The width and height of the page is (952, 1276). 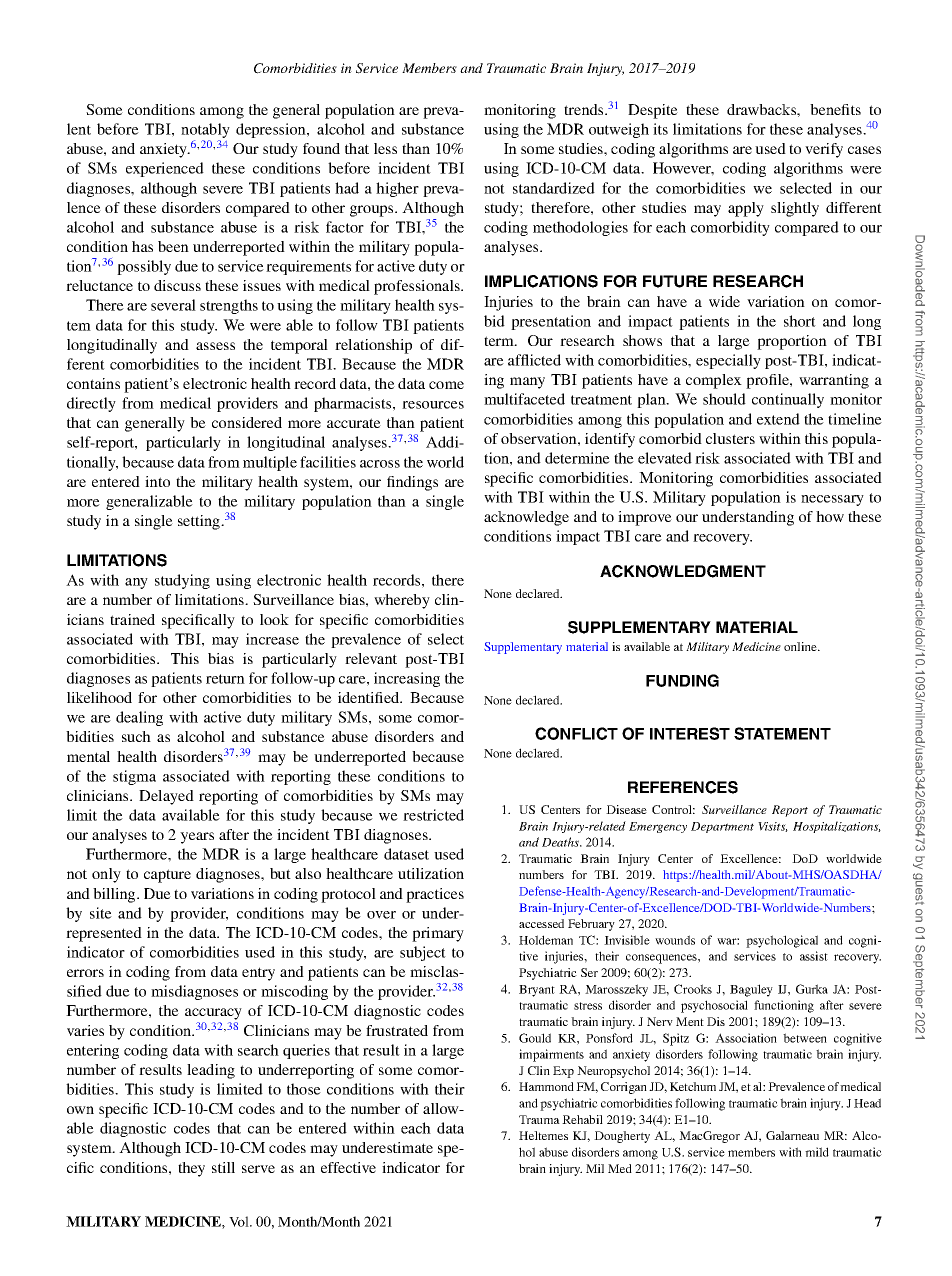 I want to click on mild, so click(x=817, y=1152).
